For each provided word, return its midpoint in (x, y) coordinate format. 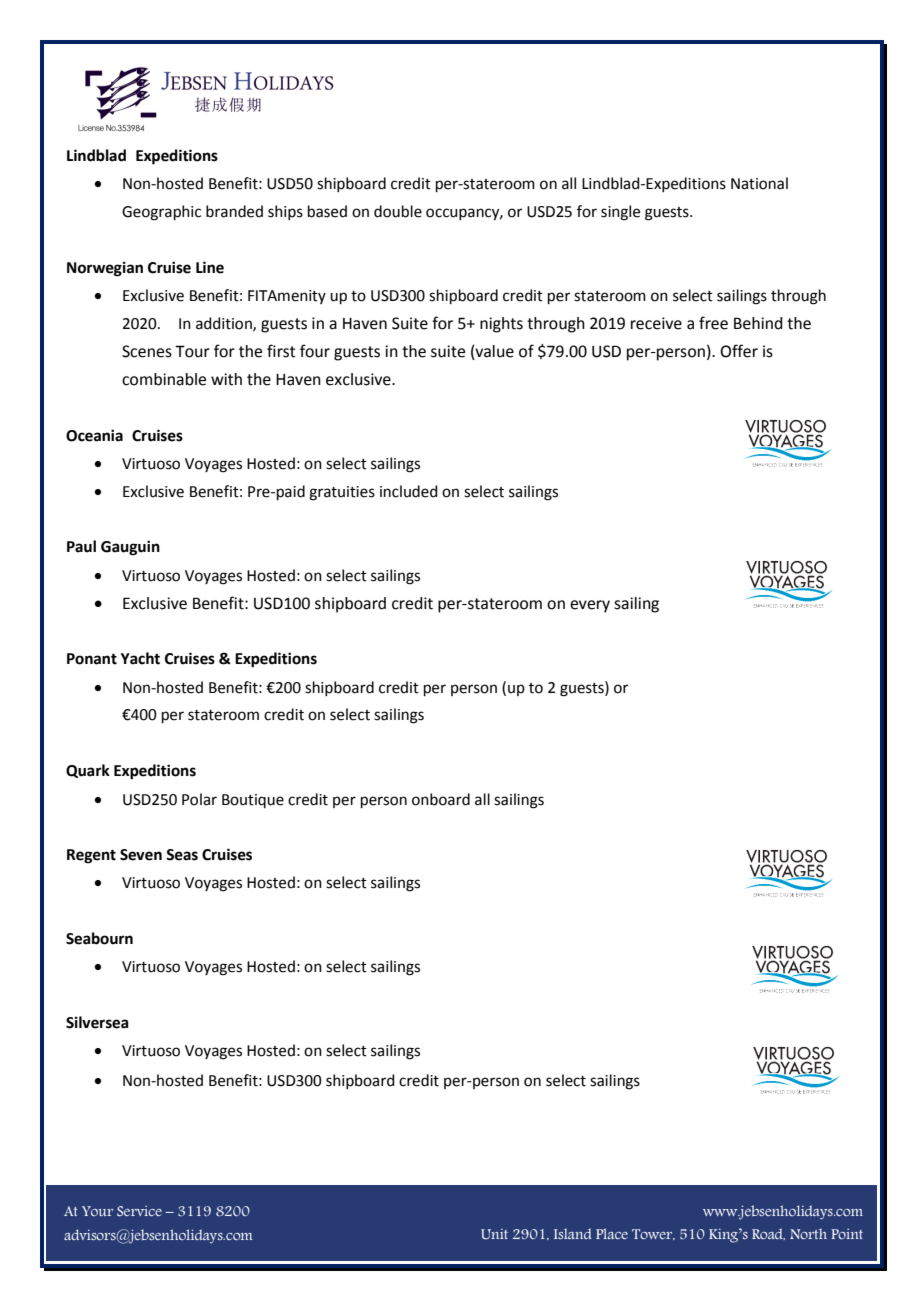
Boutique (253, 801)
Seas (182, 855)
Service (139, 1211)
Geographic (161, 213)
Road (768, 1234)
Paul (81, 546)
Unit (494, 1234)
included (409, 491)
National (759, 183)
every (590, 606)
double (398, 211)
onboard (441, 799)
